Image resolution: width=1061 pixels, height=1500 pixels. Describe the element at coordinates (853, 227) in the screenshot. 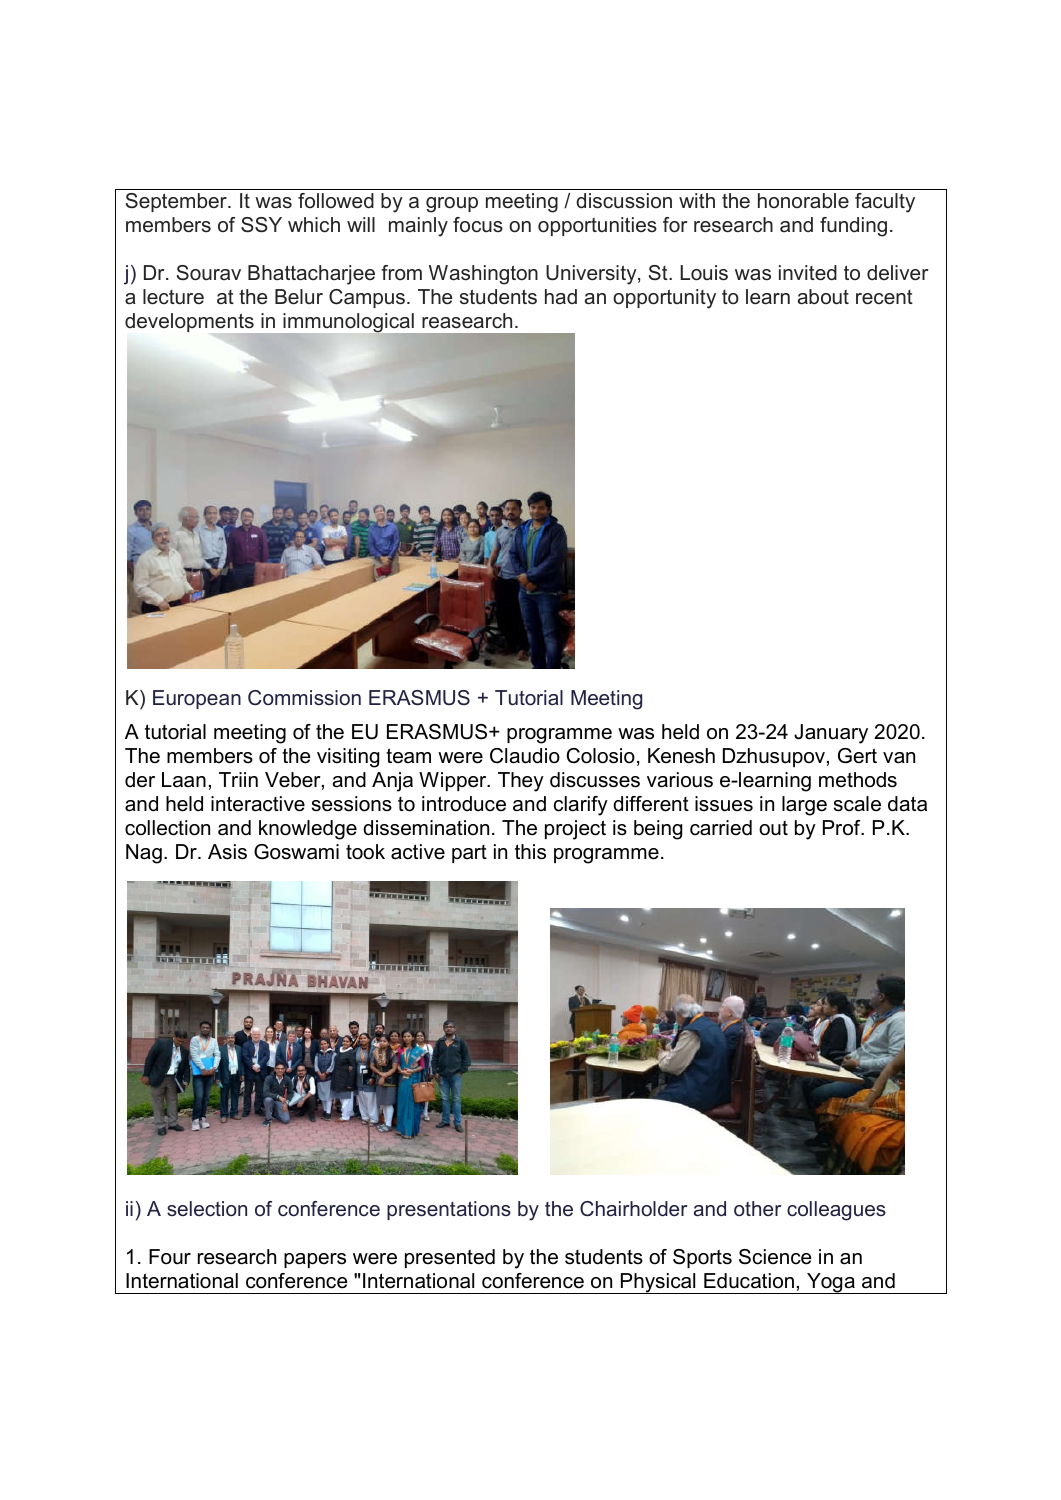

I see `funding` at that location.
